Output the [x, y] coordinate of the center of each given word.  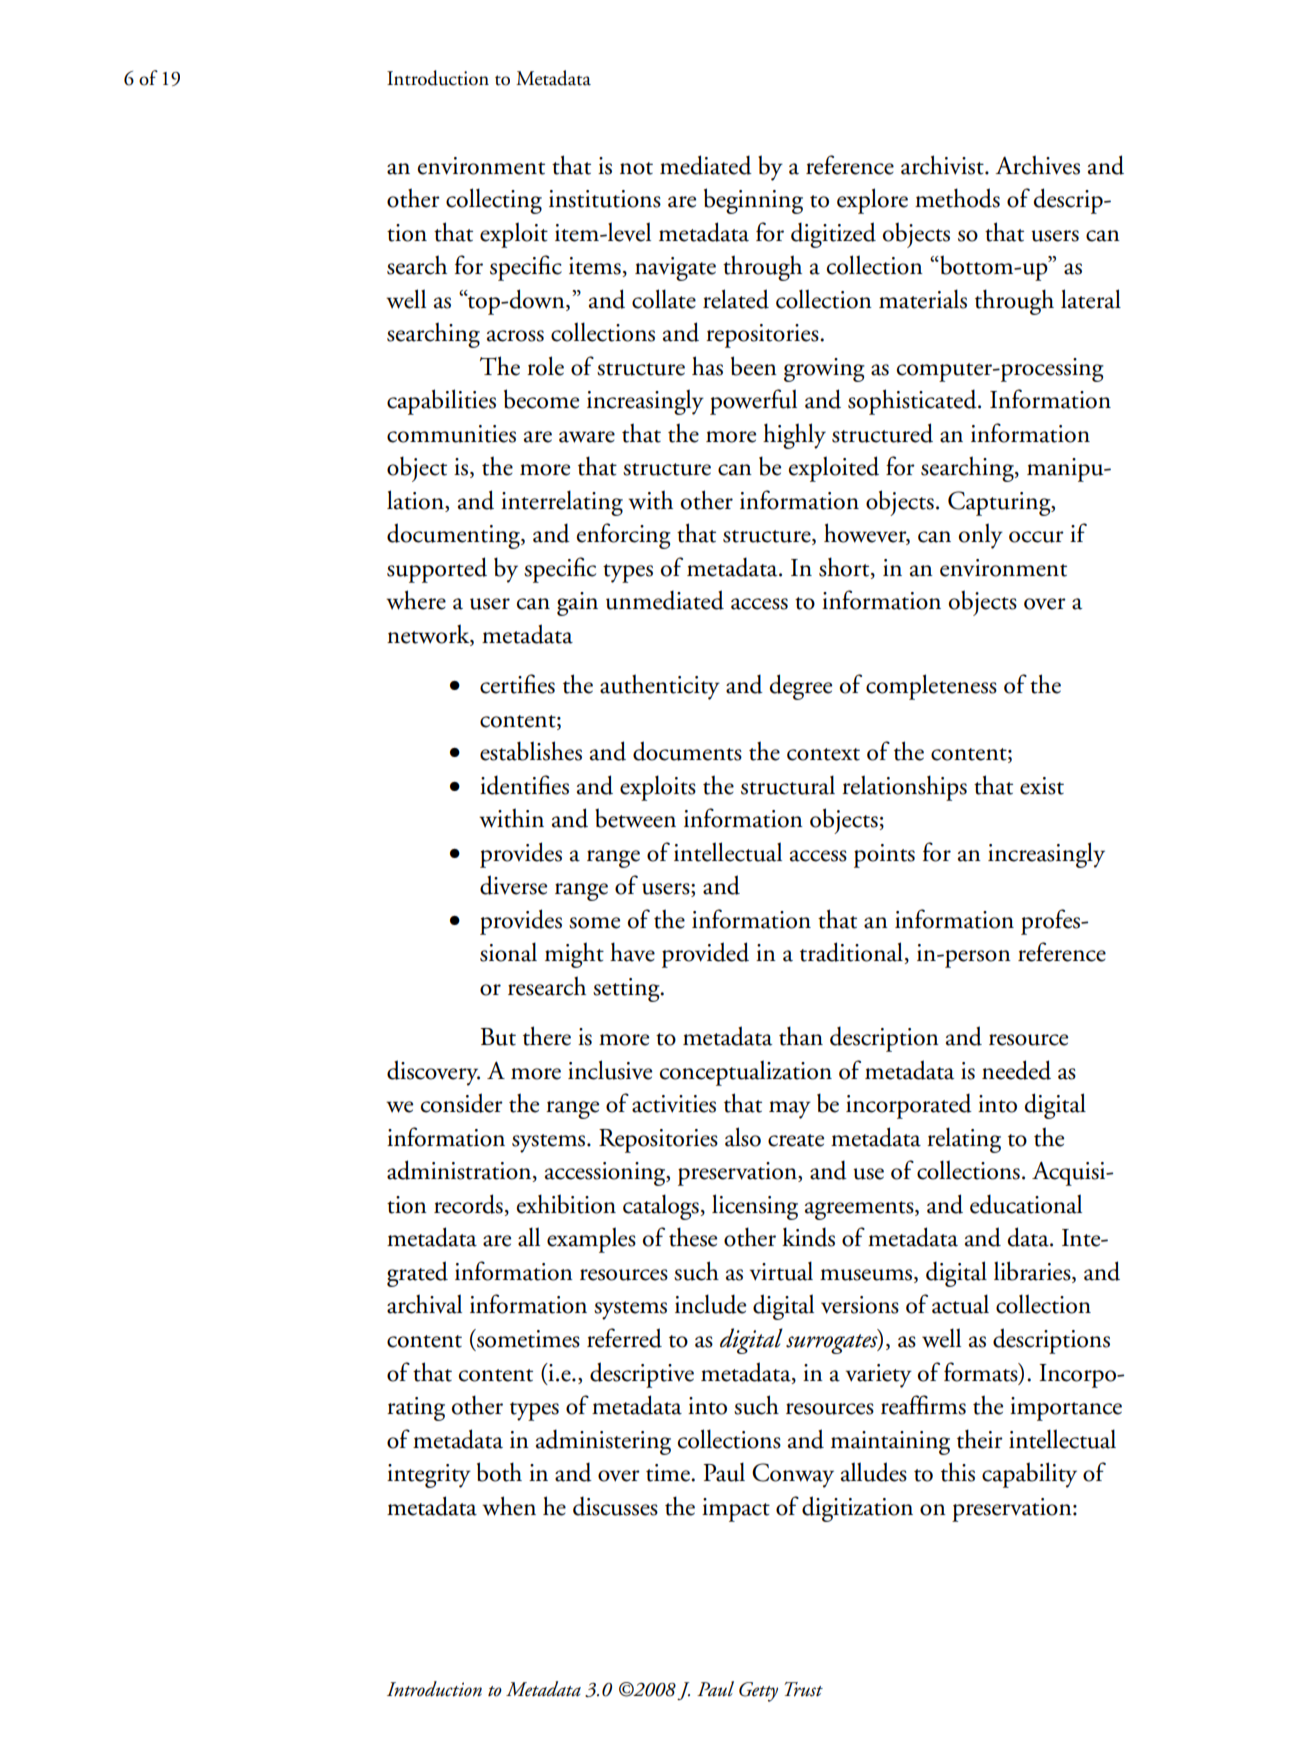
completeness [931, 687]
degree [801, 687]
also [743, 1137]
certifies [517, 684]
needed [1016, 1070]
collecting [494, 201]
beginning [753, 201]
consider [462, 1103]
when [509, 1506]
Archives [1037, 165]
